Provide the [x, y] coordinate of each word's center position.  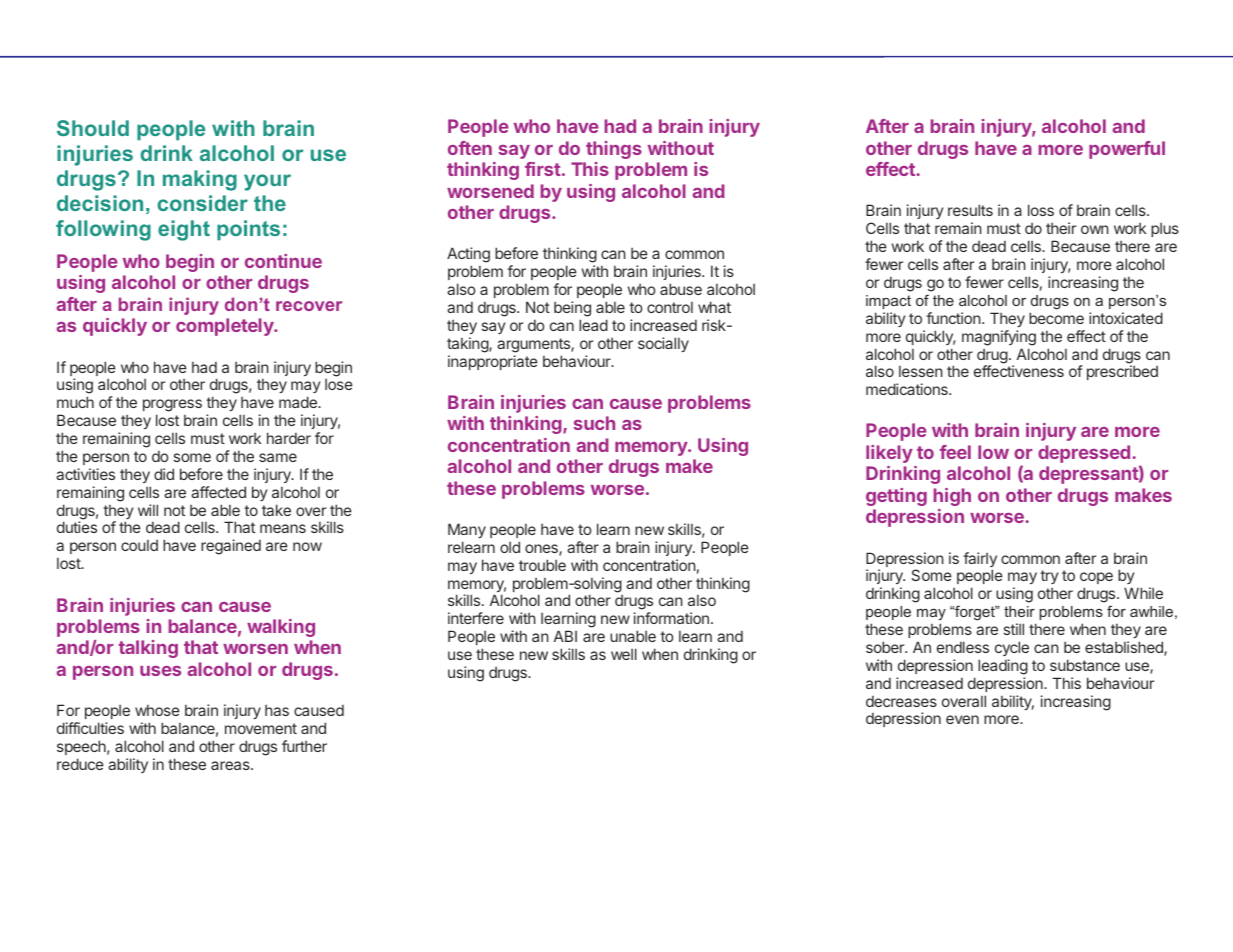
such [594, 423]
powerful [1127, 150]
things [614, 150]
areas [231, 765]
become [1056, 318]
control [670, 307]
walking [281, 628]
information [671, 618]
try [1049, 577]
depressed [1084, 454]
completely [226, 327]
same [278, 457]
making [200, 180]
